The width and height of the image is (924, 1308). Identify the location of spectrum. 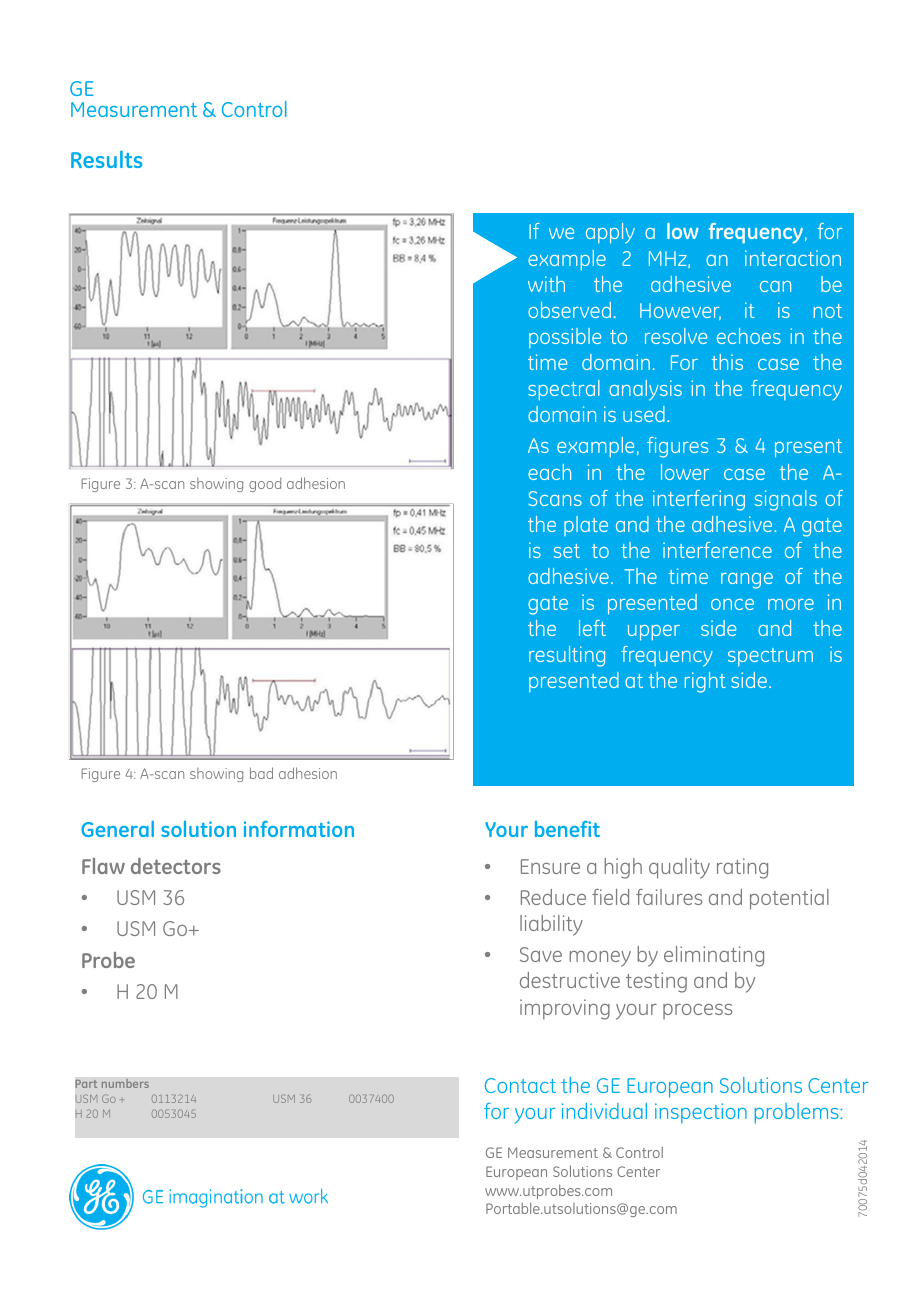
(770, 657).
